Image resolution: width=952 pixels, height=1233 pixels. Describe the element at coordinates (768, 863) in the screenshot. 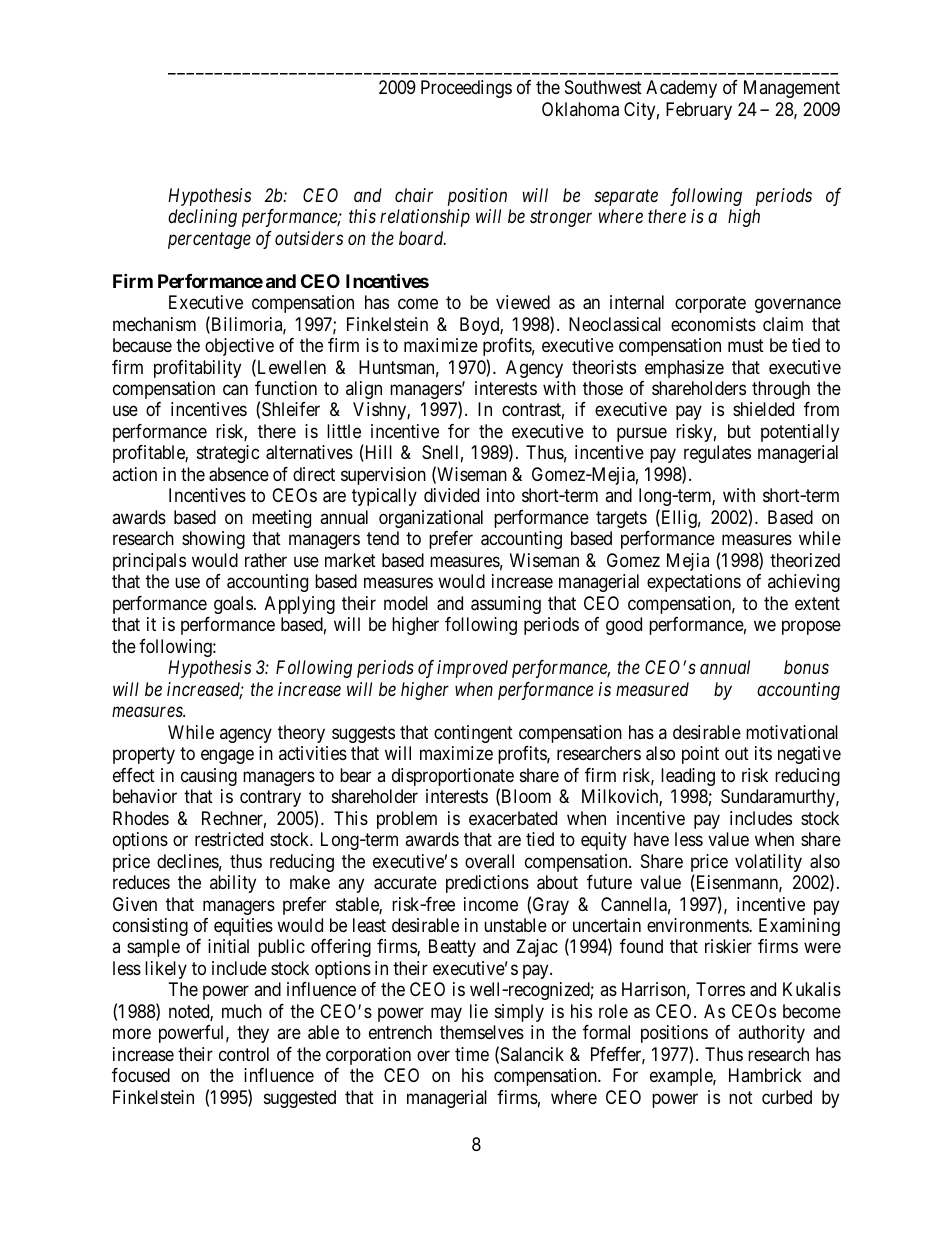

I see `volatility` at that location.
